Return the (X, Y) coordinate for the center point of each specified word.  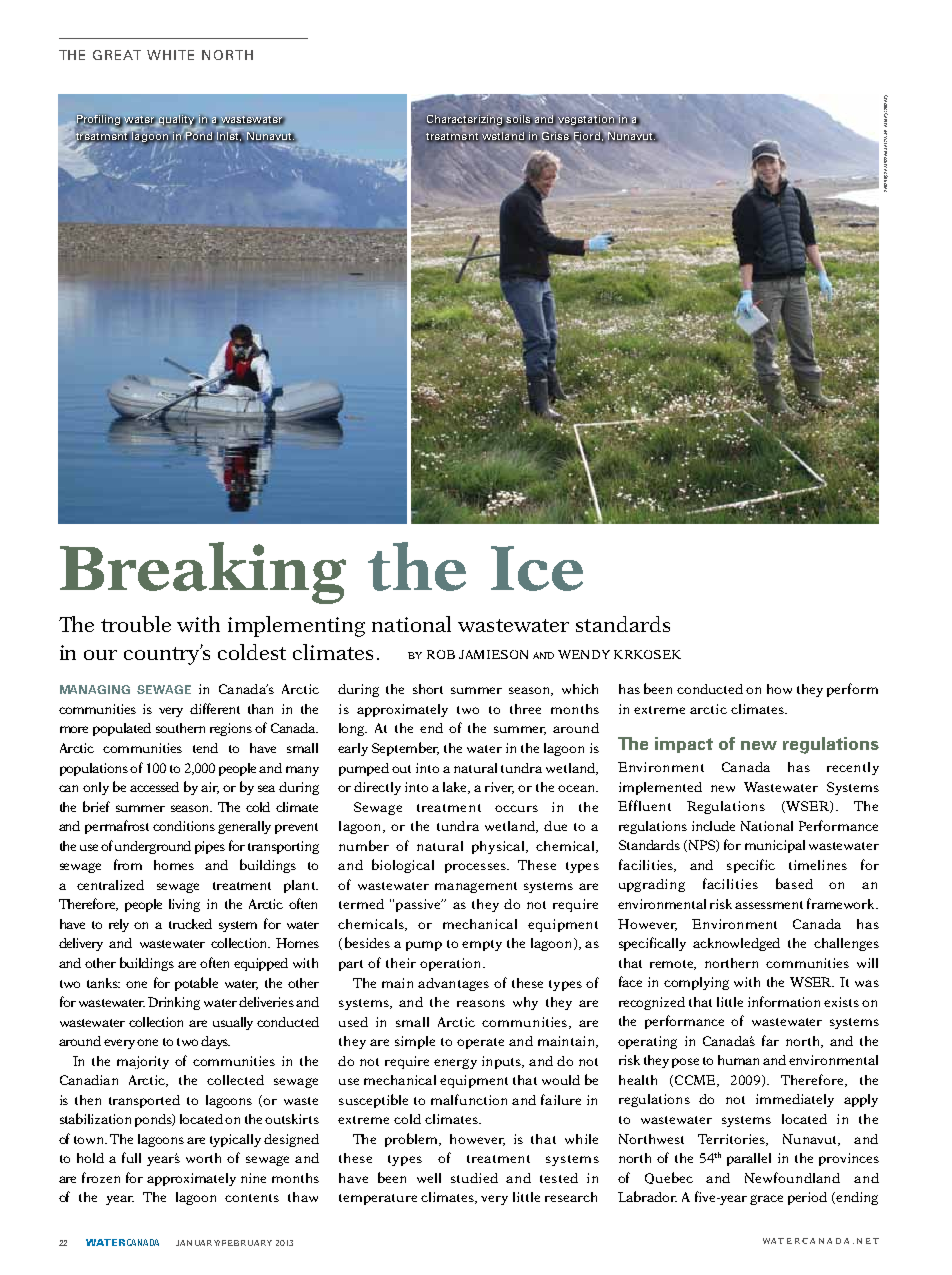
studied (474, 1178)
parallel (749, 1159)
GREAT (117, 55)
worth (203, 1158)
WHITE (170, 55)
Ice (537, 568)
